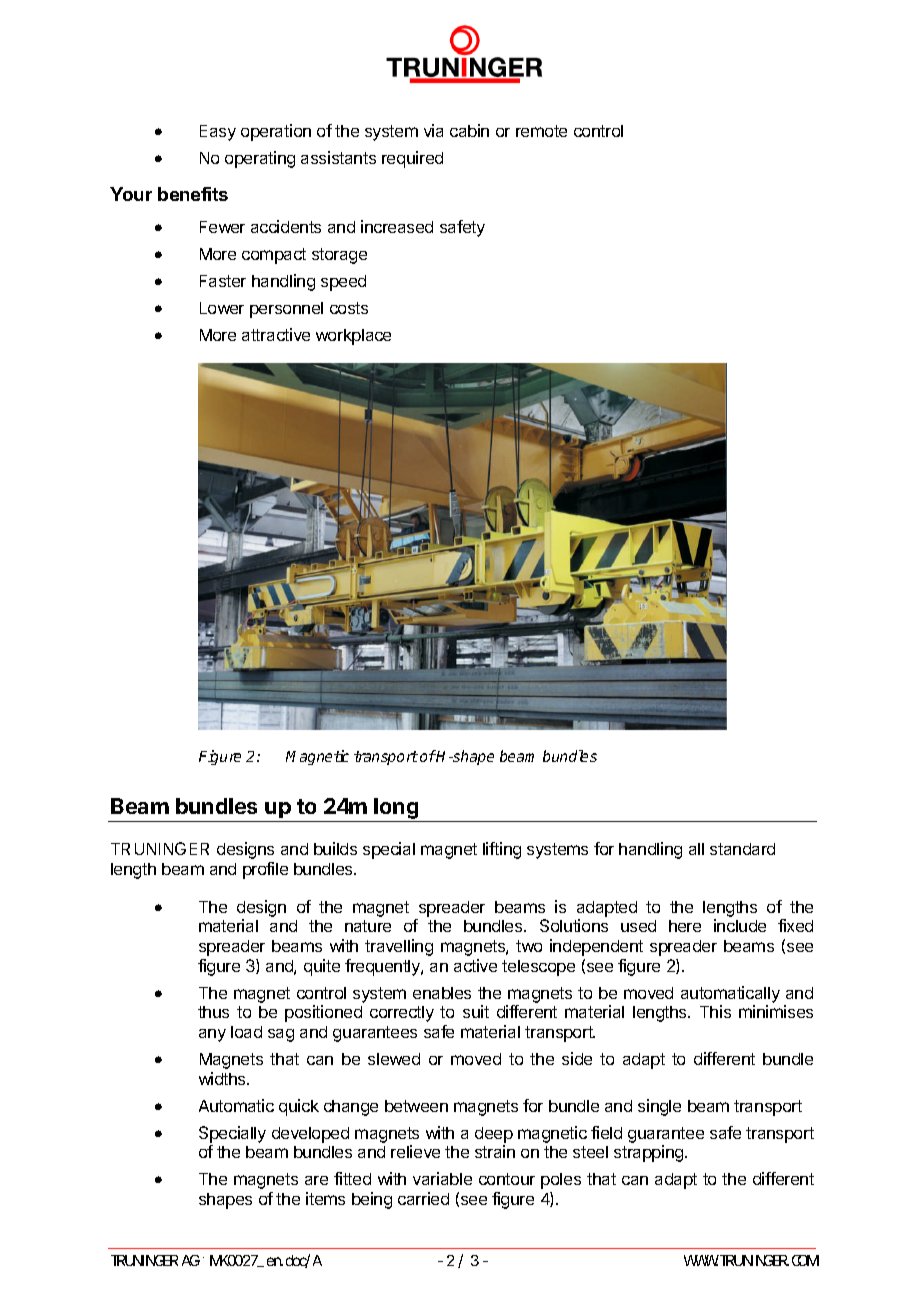 The image size is (924, 1308). What do you see at coordinates (502, 850) in the image?
I see `lifting` at bounding box center [502, 850].
